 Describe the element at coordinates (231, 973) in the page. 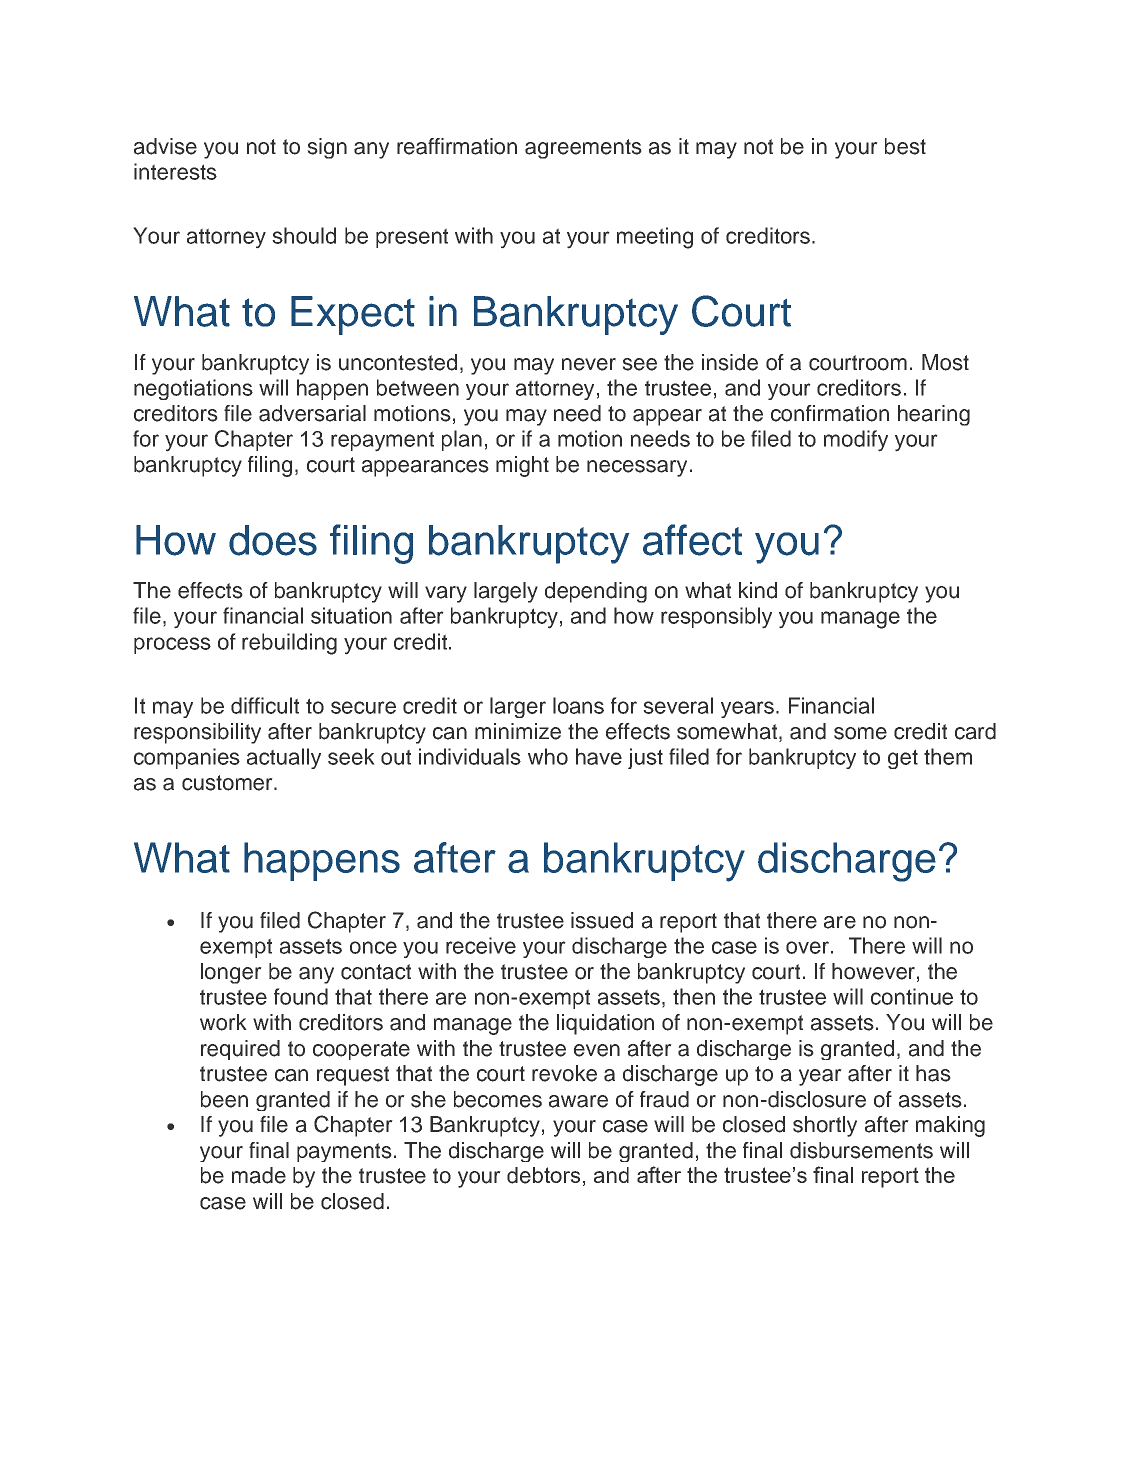

I see `longer` at that location.
